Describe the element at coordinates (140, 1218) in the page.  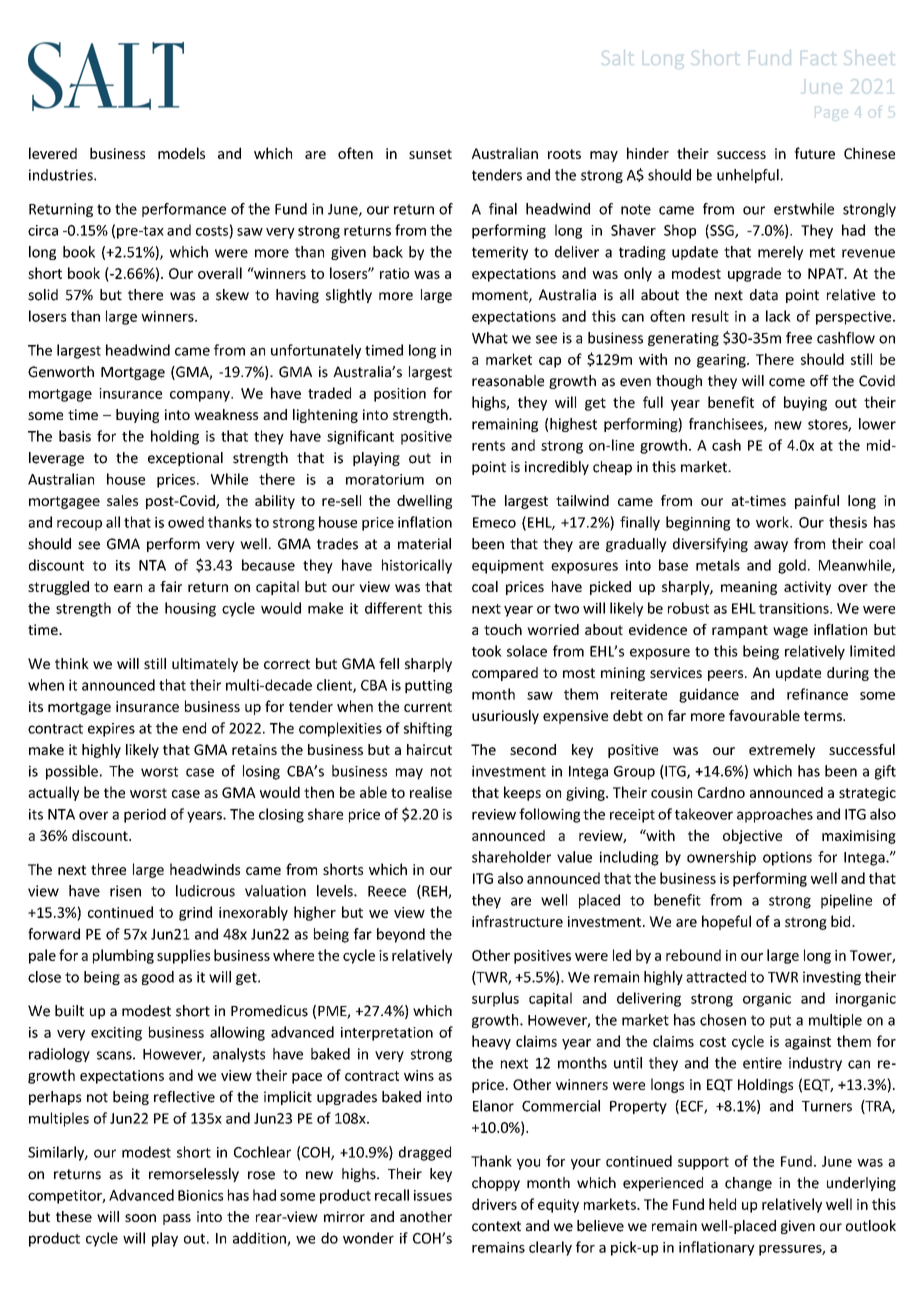
I see `soon` at that location.
